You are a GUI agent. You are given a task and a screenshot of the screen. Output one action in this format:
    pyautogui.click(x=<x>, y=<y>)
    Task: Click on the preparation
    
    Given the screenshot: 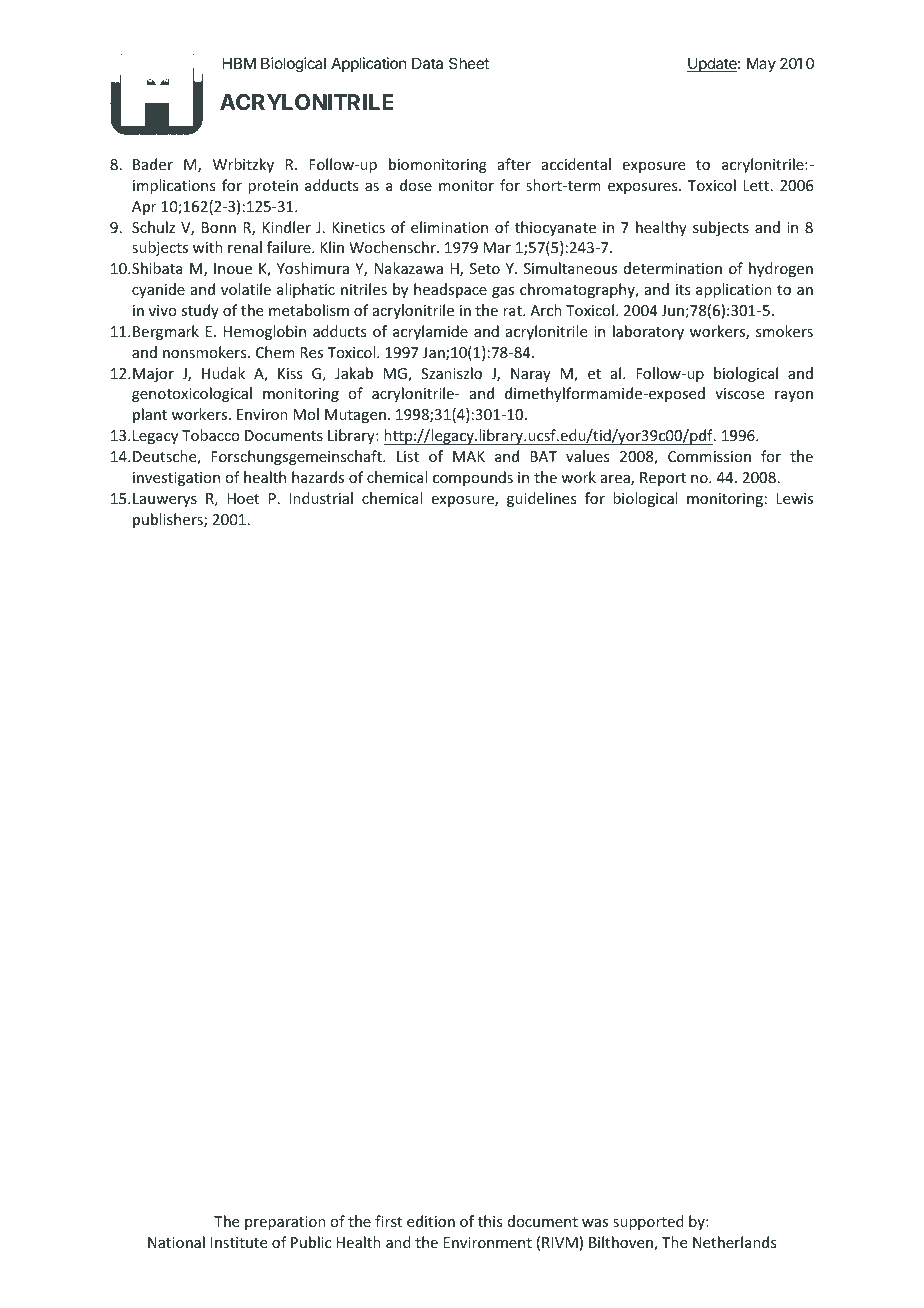 What is the action you would take?
    pyautogui.click(x=285, y=1223)
